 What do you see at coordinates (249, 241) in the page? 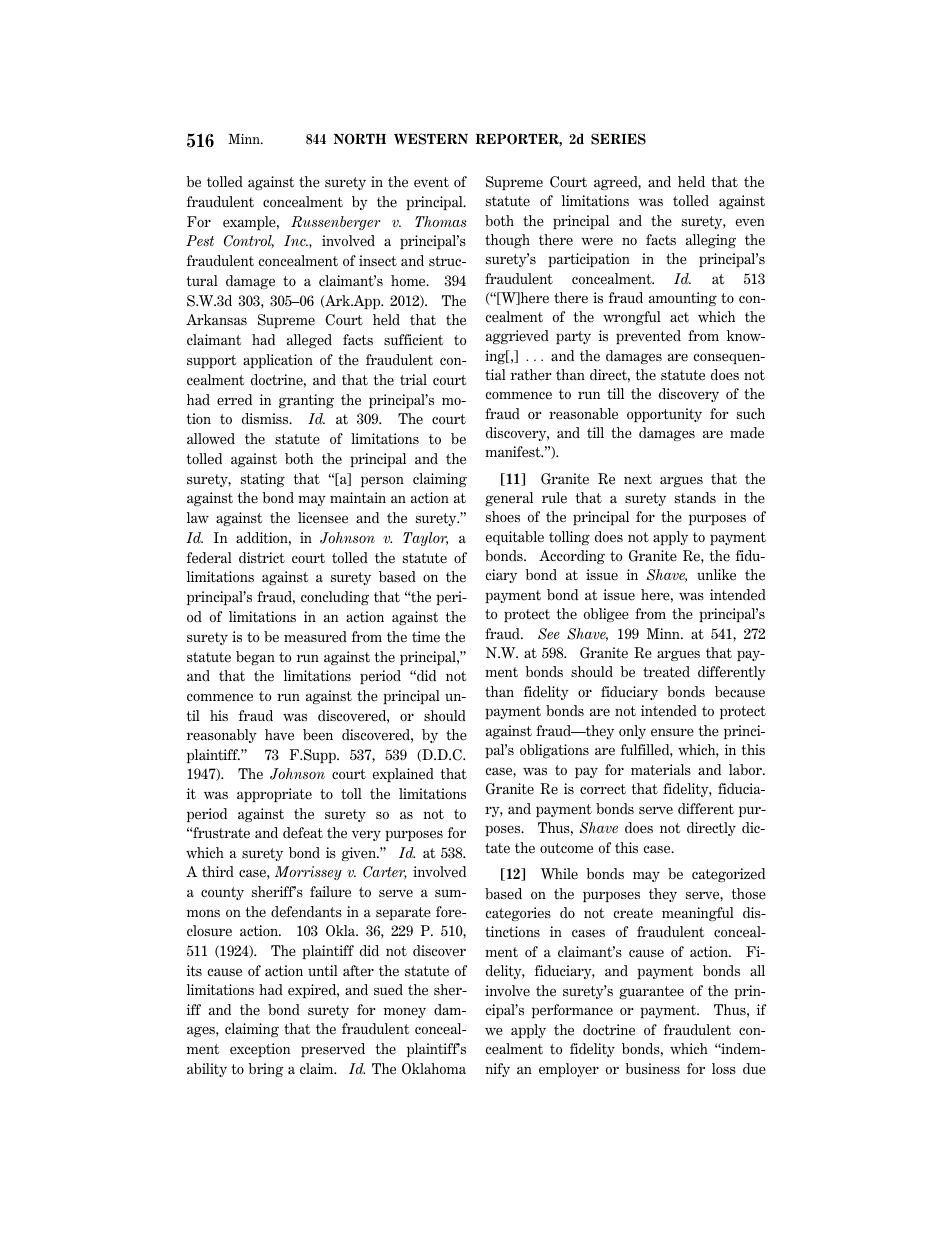
I see `Control` at bounding box center [249, 241].
